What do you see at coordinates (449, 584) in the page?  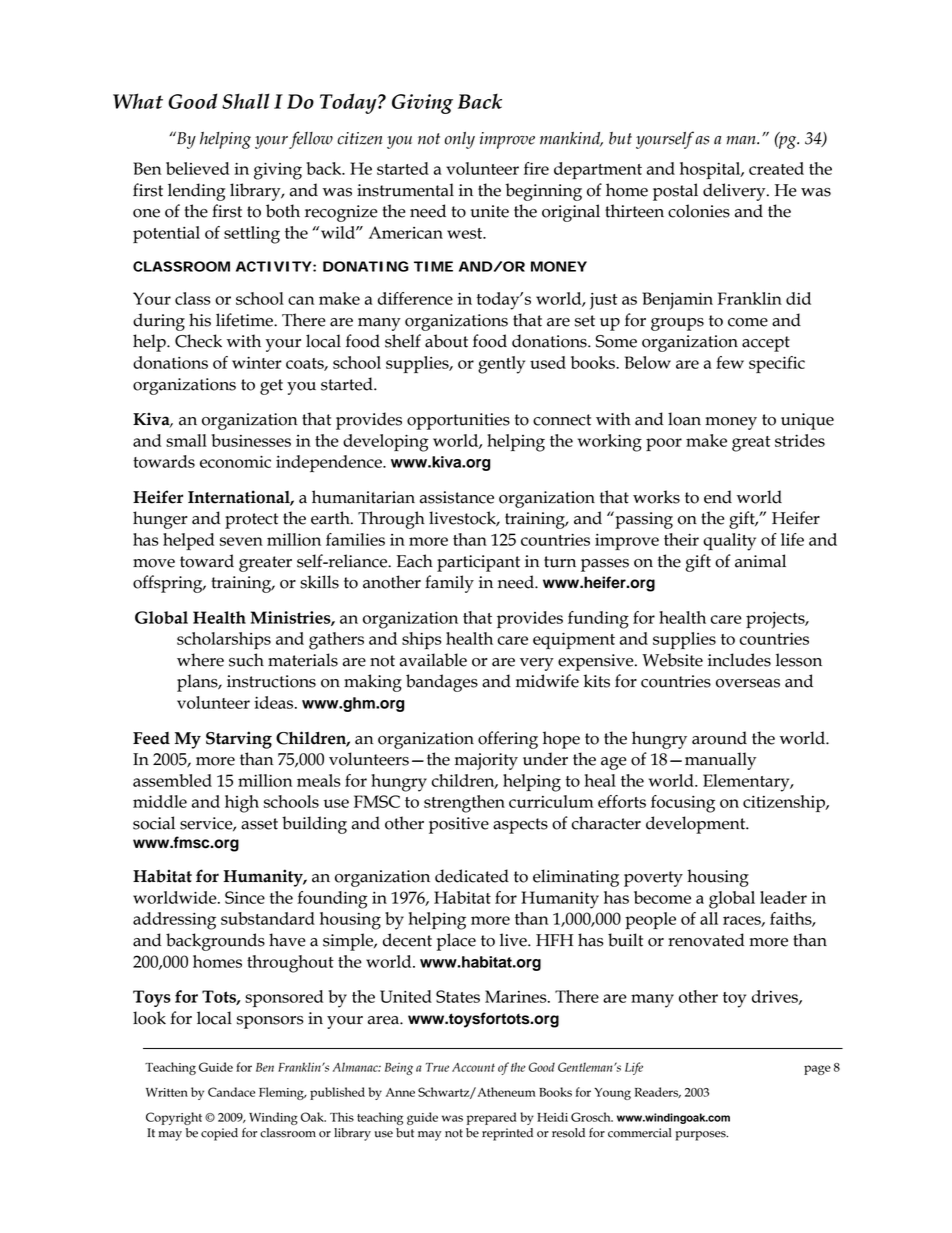 I see `family` at bounding box center [449, 584].
